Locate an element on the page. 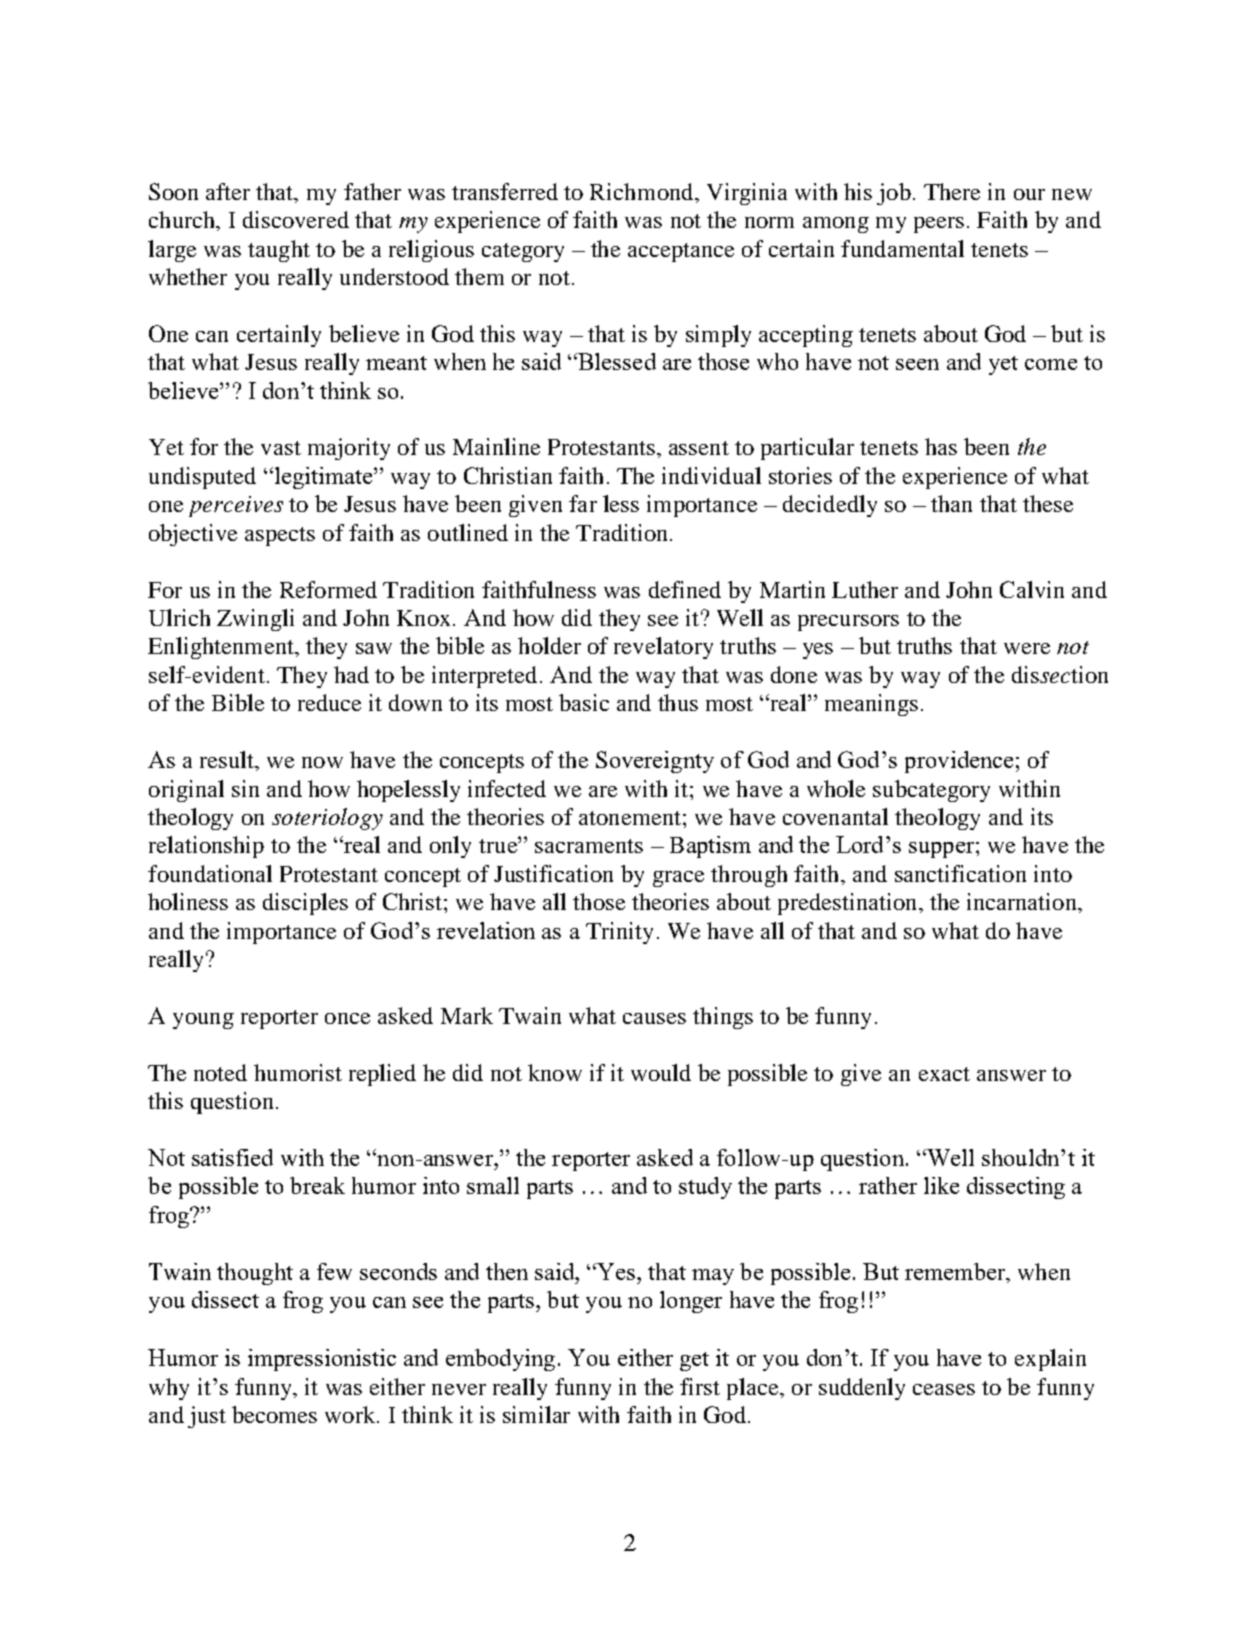 The image size is (1260, 1631). exact is located at coordinates (944, 1074).
